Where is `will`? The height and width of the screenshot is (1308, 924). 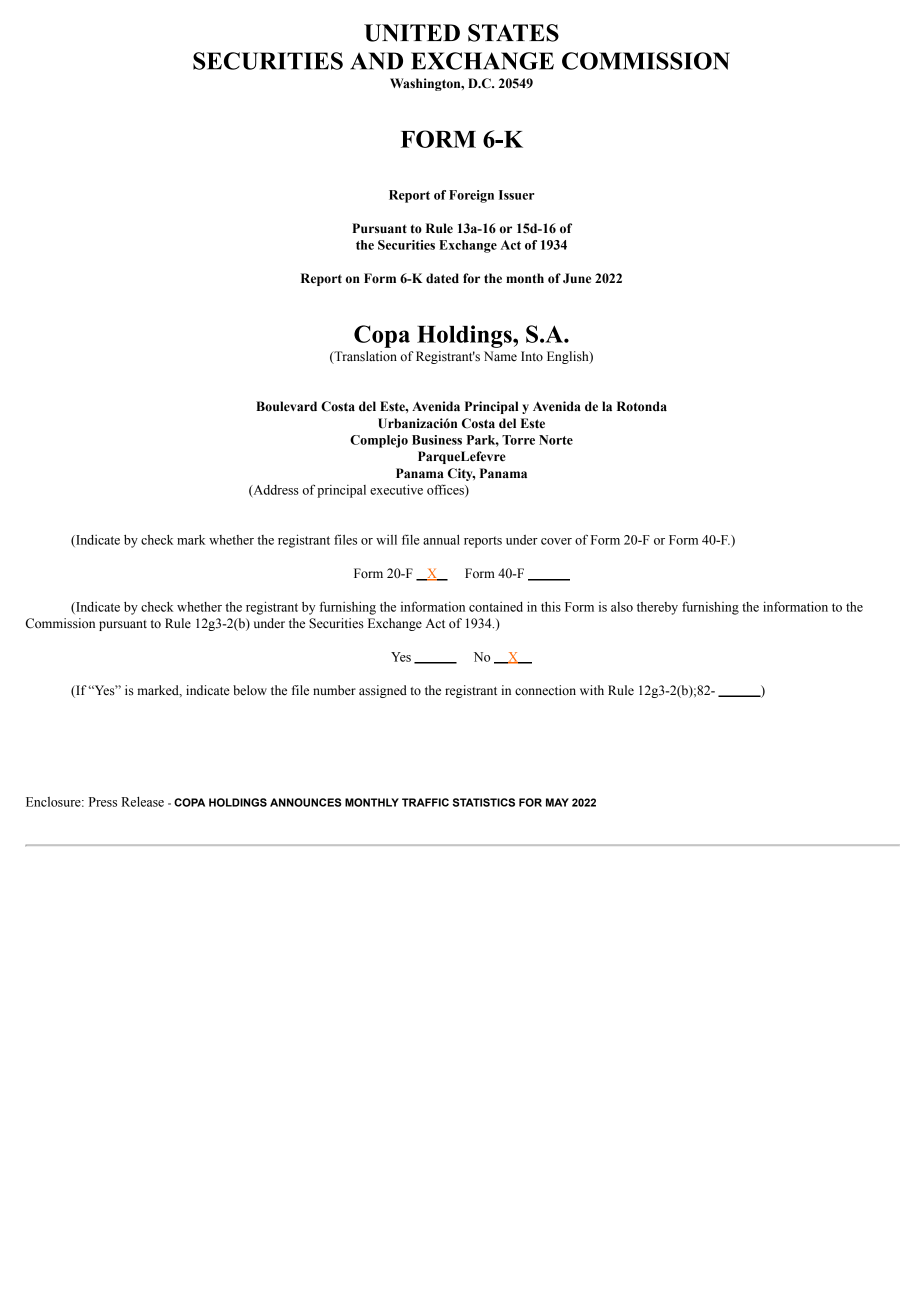 will is located at coordinates (386, 540).
